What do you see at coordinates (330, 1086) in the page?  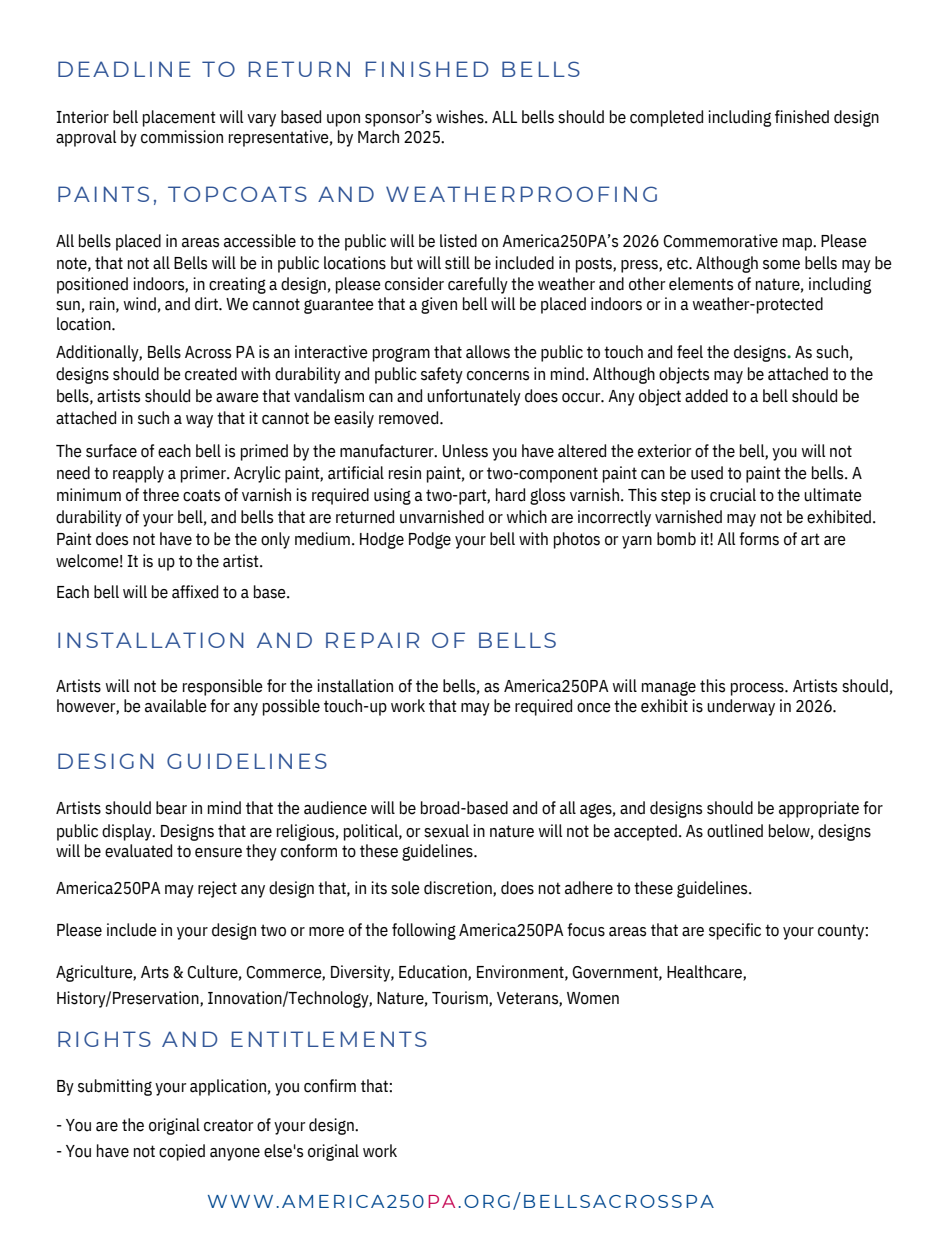 I see `confirm` at bounding box center [330, 1086].
